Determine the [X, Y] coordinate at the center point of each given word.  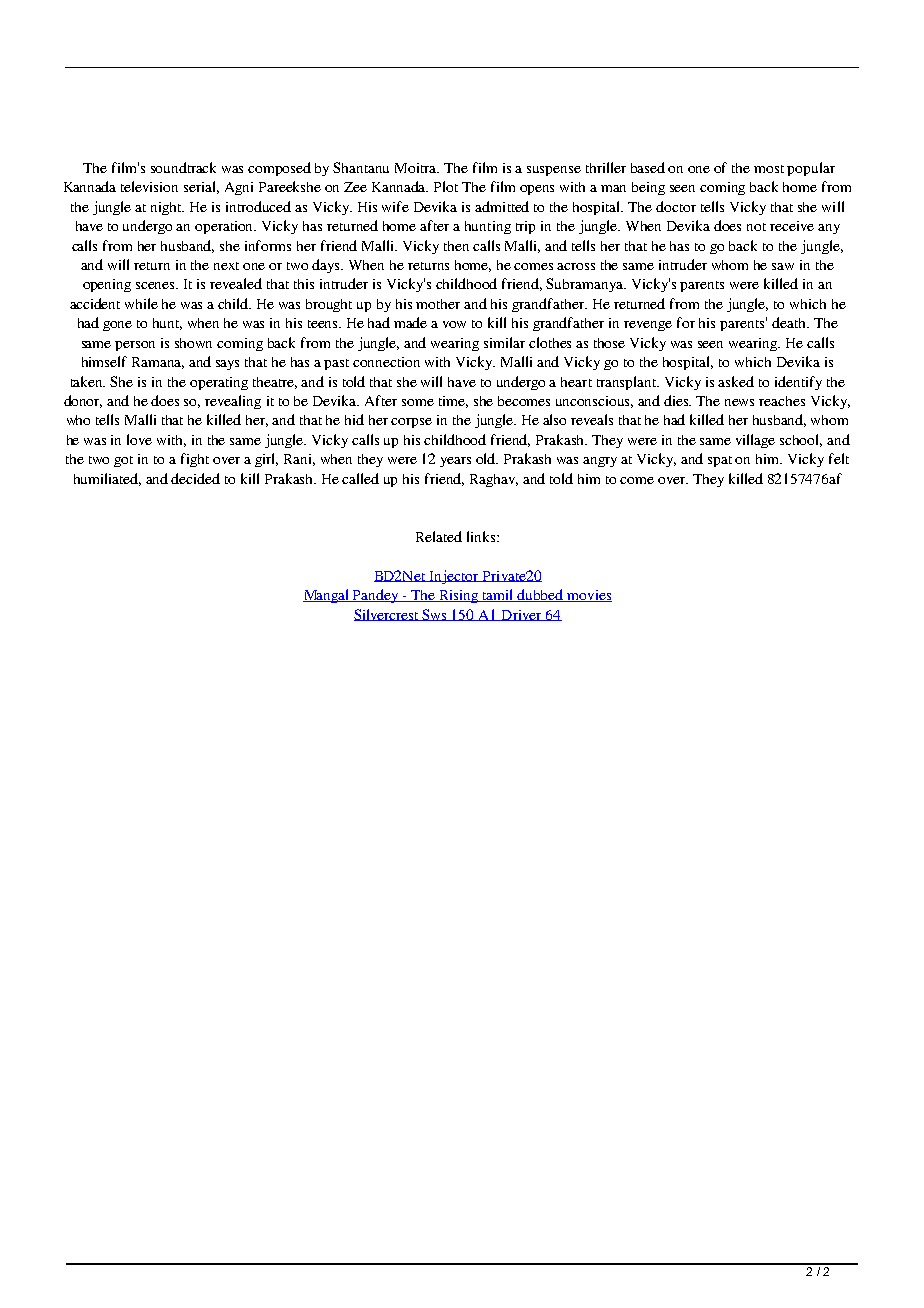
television [149, 186]
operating [219, 383]
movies [588, 596]
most [769, 169]
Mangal [327, 596]
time [453, 402]
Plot [446, 186]
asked [736, 381]
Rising [459, 596]
